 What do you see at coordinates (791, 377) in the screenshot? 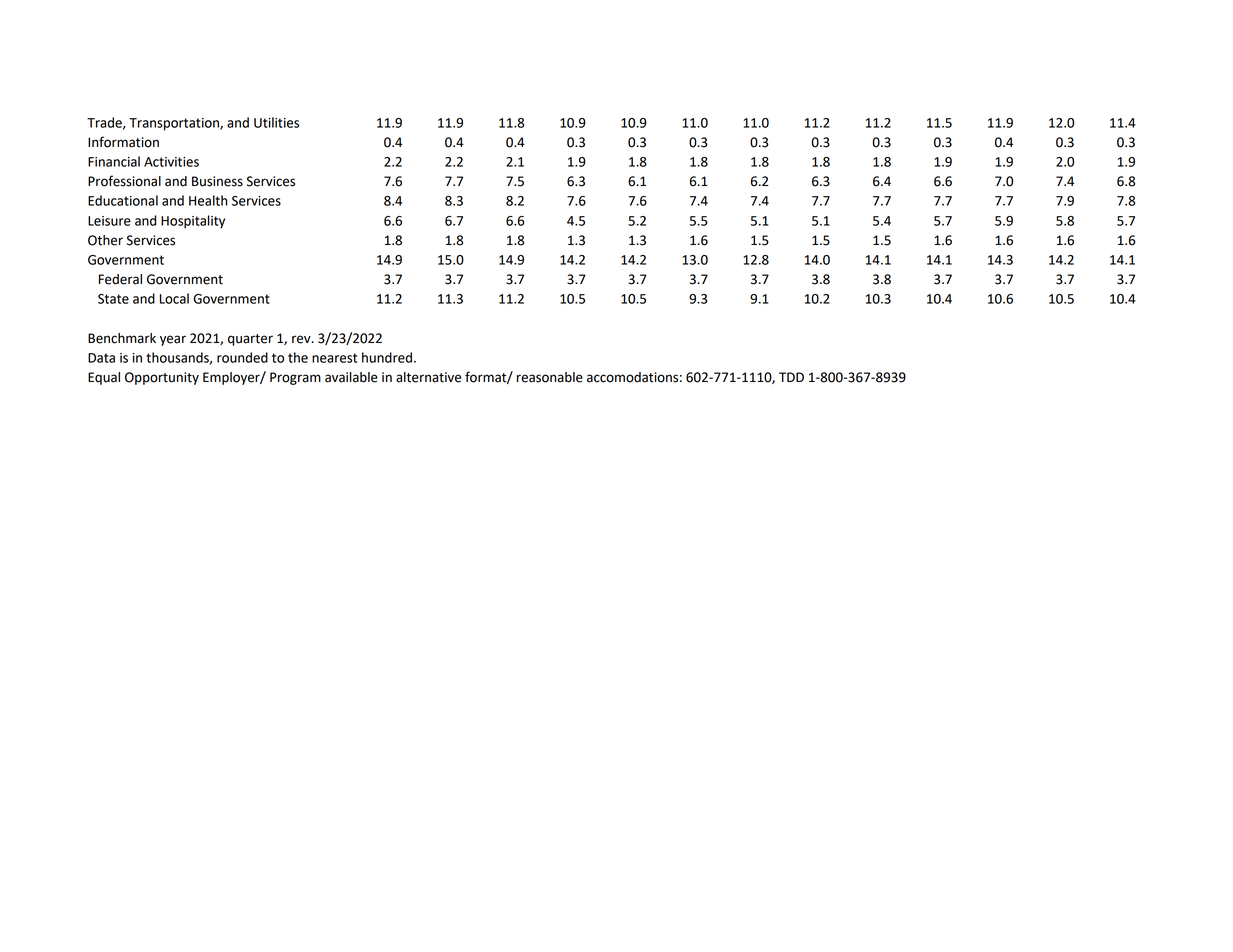
I see `TDD` at bounding box center [791, 377].
